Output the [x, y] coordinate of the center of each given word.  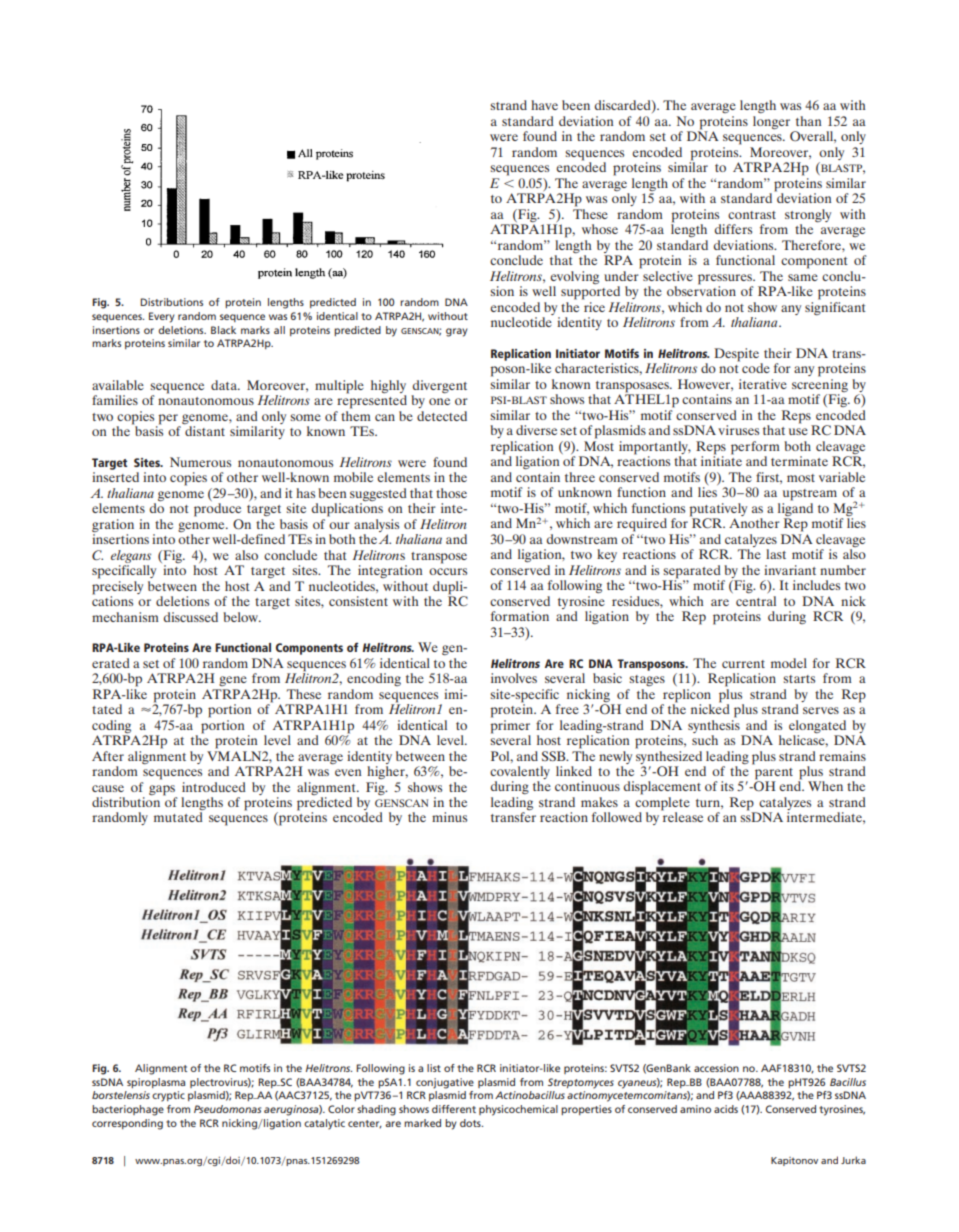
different [454, 1109]
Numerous [200, 462]
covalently [520, 774]
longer [771, 122]
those [451, 493]
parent [774, 775]
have [544, 105]
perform [755, 449]
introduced [214, 787]
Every [162, 317]
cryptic [168, 1096]
